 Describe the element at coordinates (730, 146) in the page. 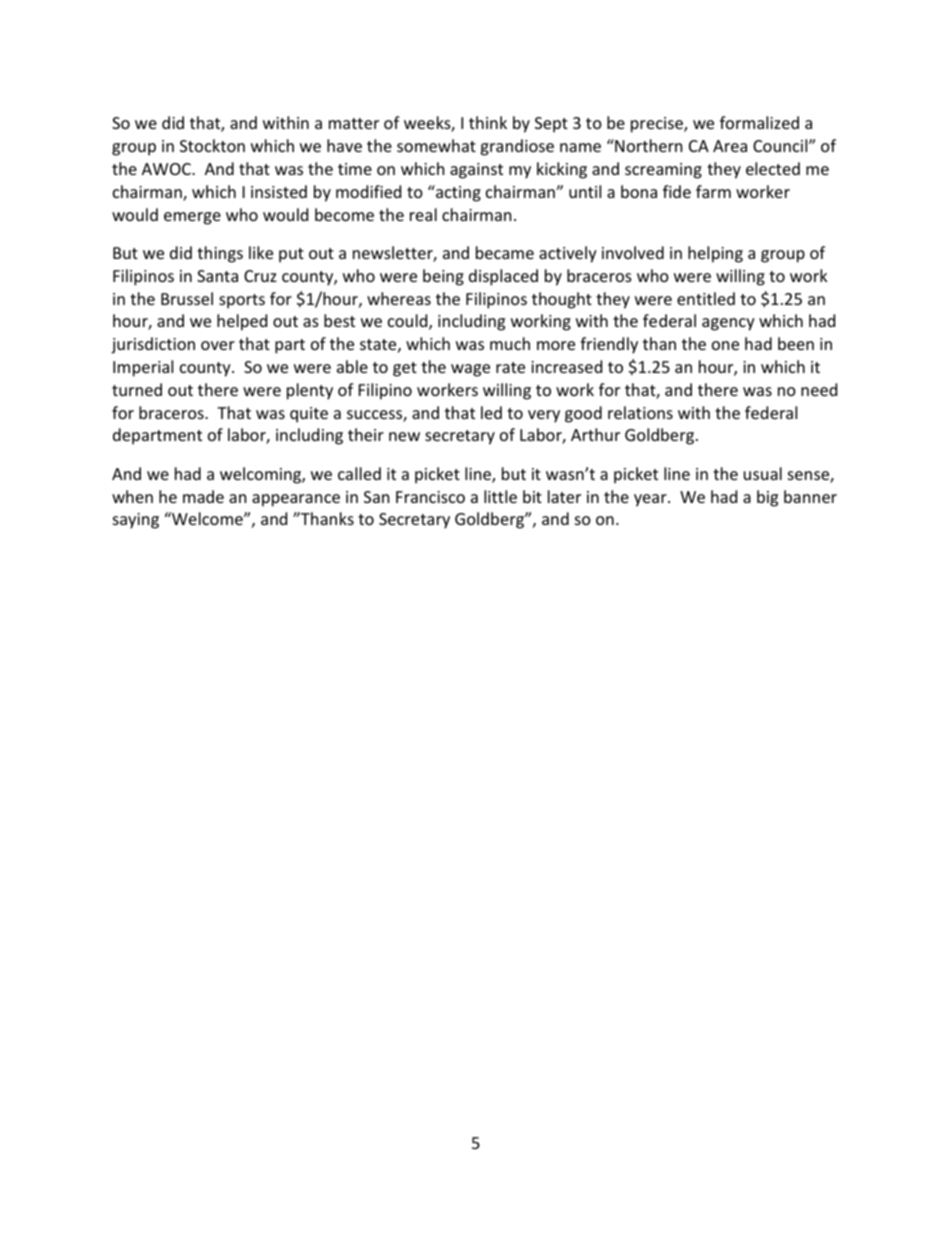

I see `Area` at that location.
